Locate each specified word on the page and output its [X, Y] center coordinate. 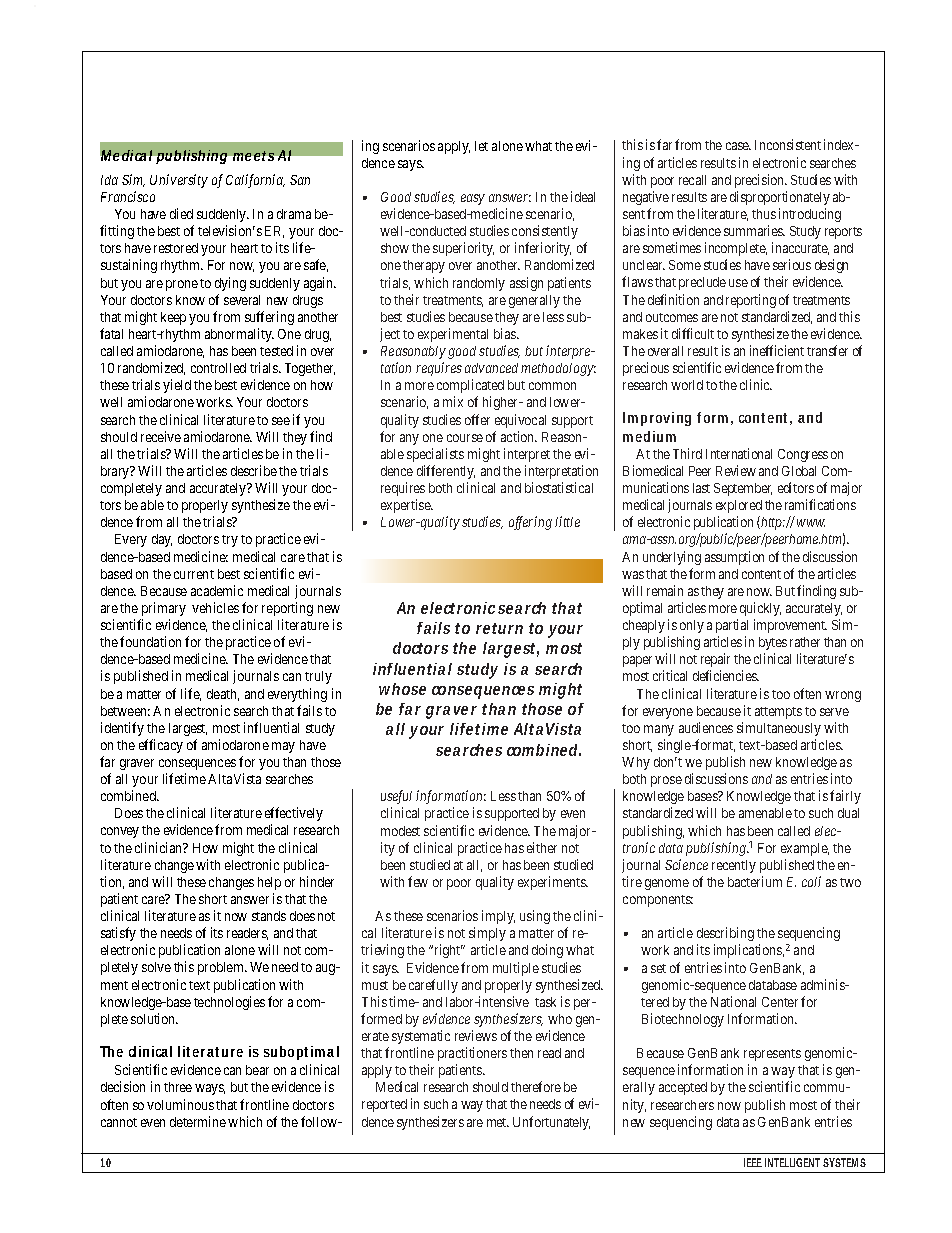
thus [764, 214]
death [223, 695]
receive [161, 436]
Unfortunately [551, 1123]
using [535, 917]
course [465, 438]
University [179, 181]
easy [473, 199]
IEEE [753, 1162]
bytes [773, 643]
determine [198, 1121]
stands [269, 916]
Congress [803, 455]
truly [318, 677]
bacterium [755, 881]
